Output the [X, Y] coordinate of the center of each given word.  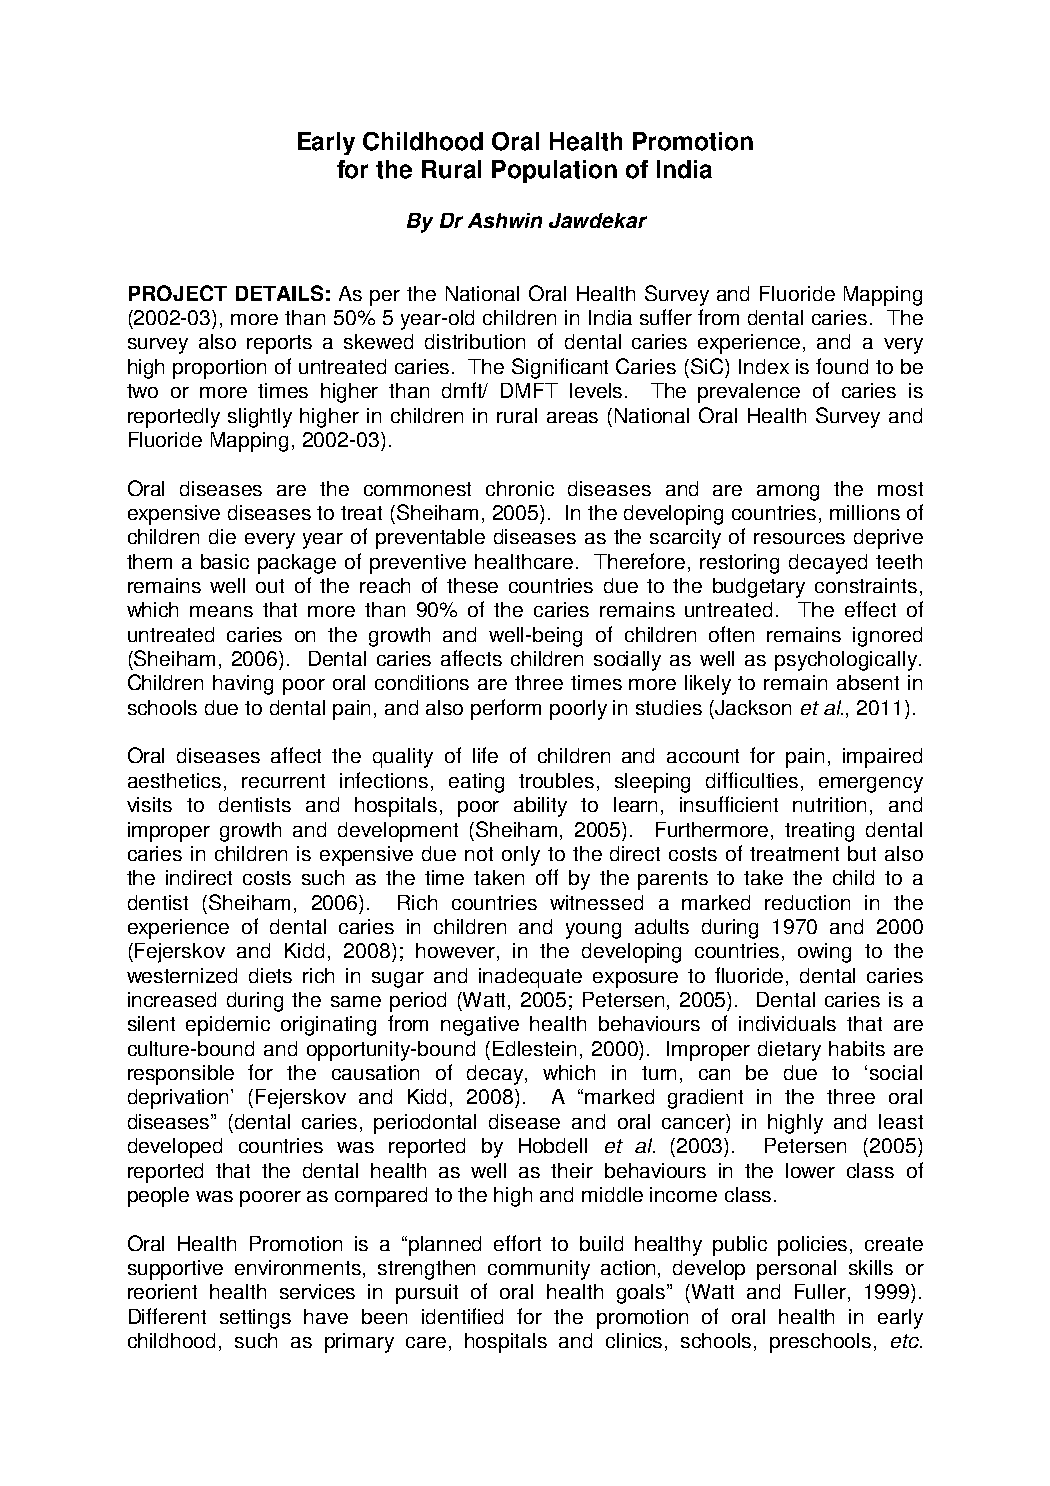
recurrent [283, 781]
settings [255, 1319]
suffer [666, 317]
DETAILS [279, 293]
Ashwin [505, 220]
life [485, 755]
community [539, 1270]
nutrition [829, 804]
